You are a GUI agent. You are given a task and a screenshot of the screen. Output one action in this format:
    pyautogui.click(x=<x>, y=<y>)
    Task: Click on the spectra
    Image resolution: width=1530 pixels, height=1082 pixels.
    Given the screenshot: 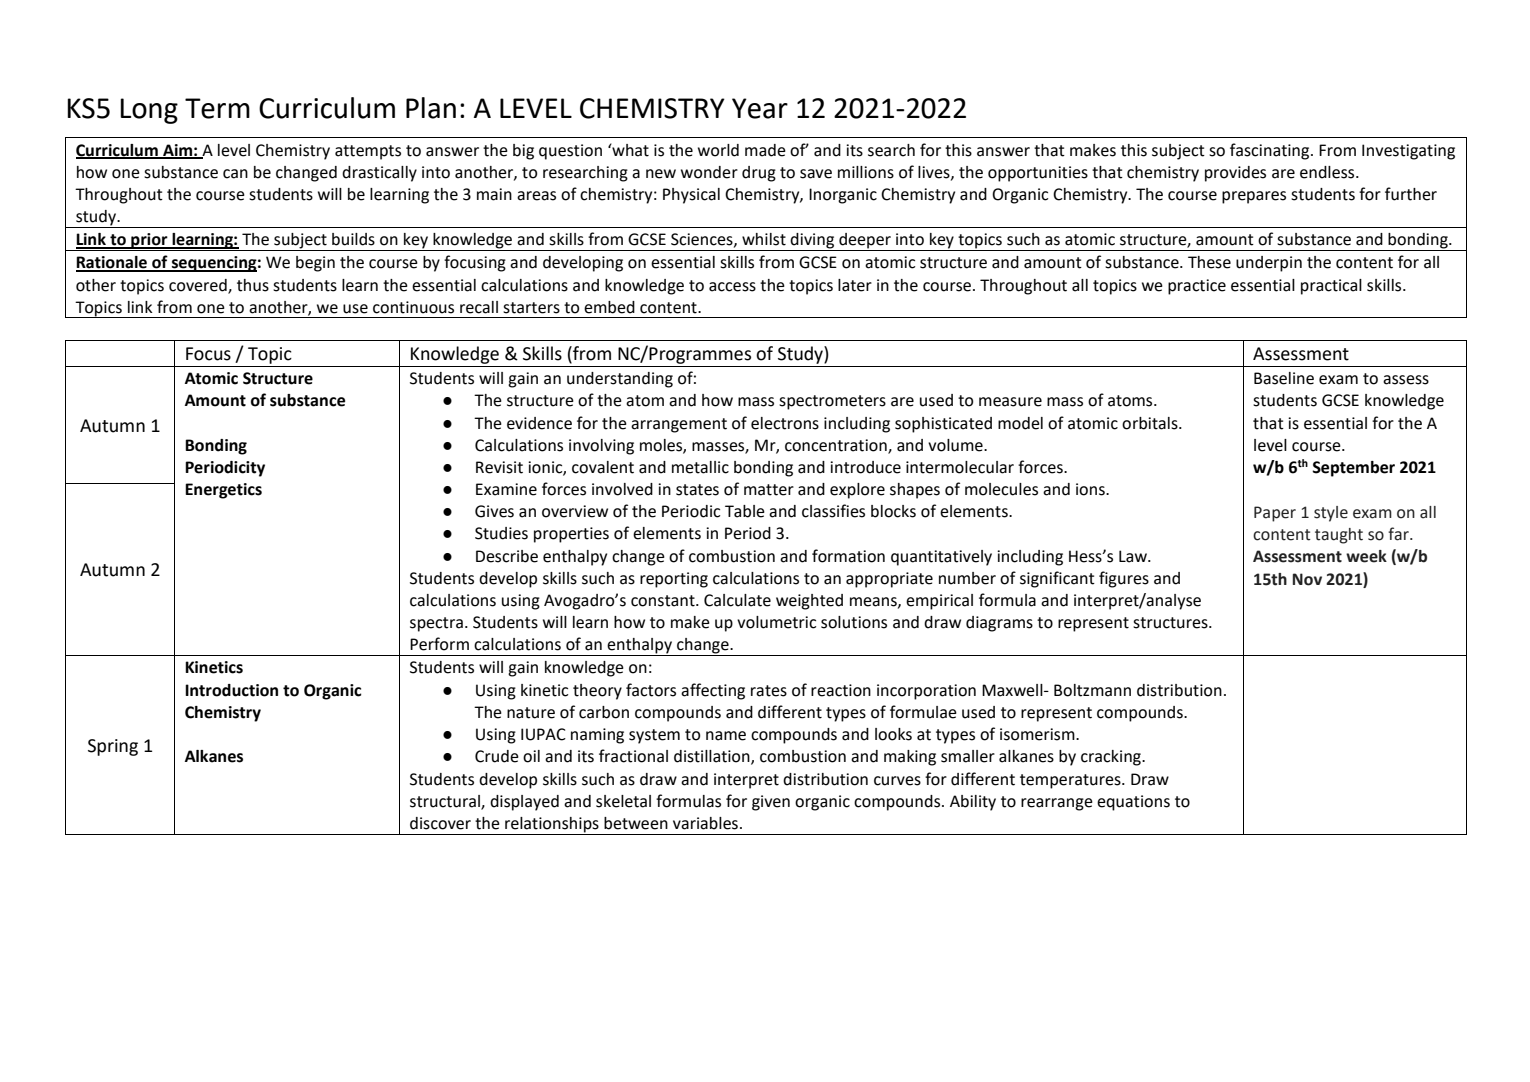 What is the action you would take?
    pyautogui.click(x=436, y=624)
